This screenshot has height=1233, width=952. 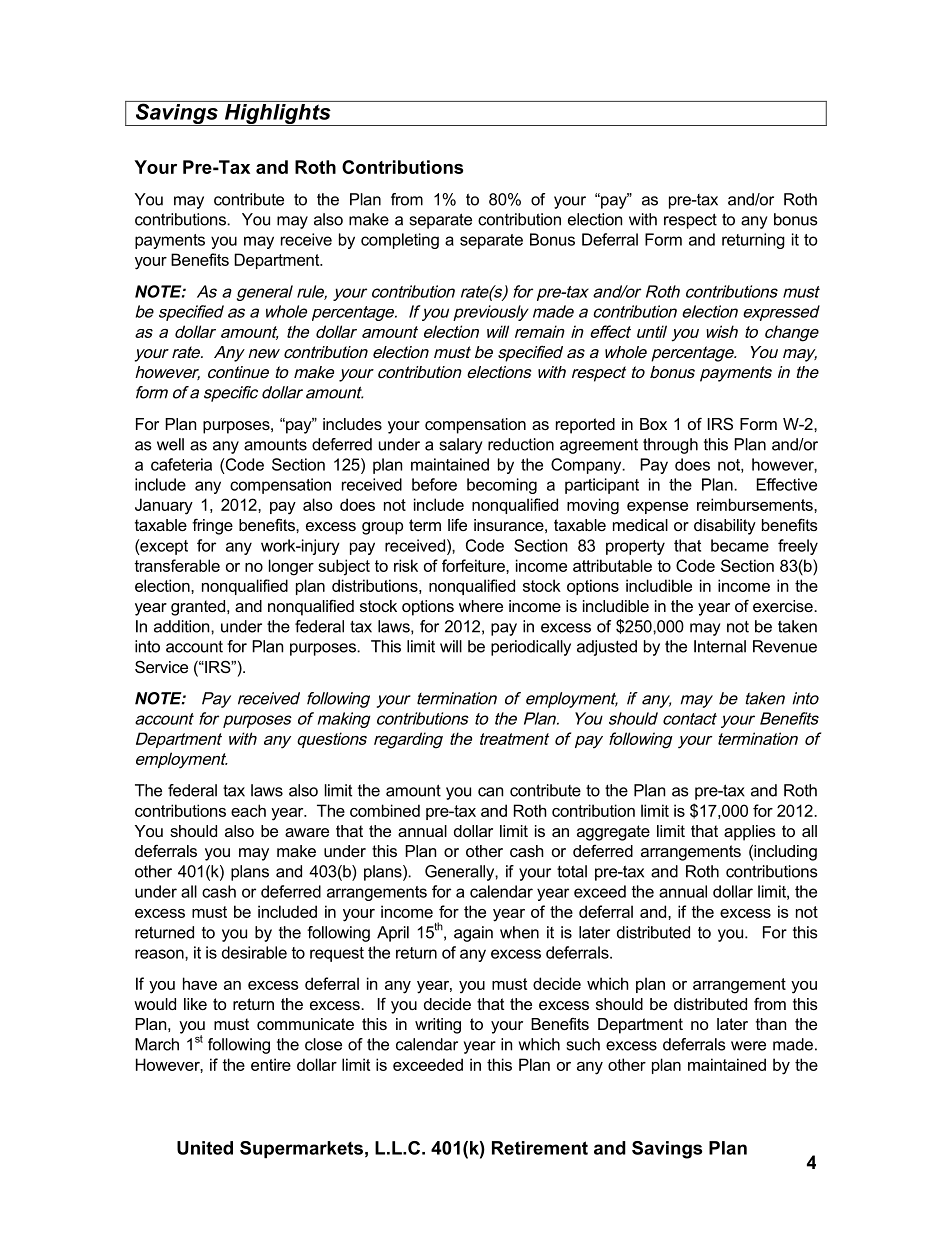 I want to click on Box, so click(x=653, y=424).
